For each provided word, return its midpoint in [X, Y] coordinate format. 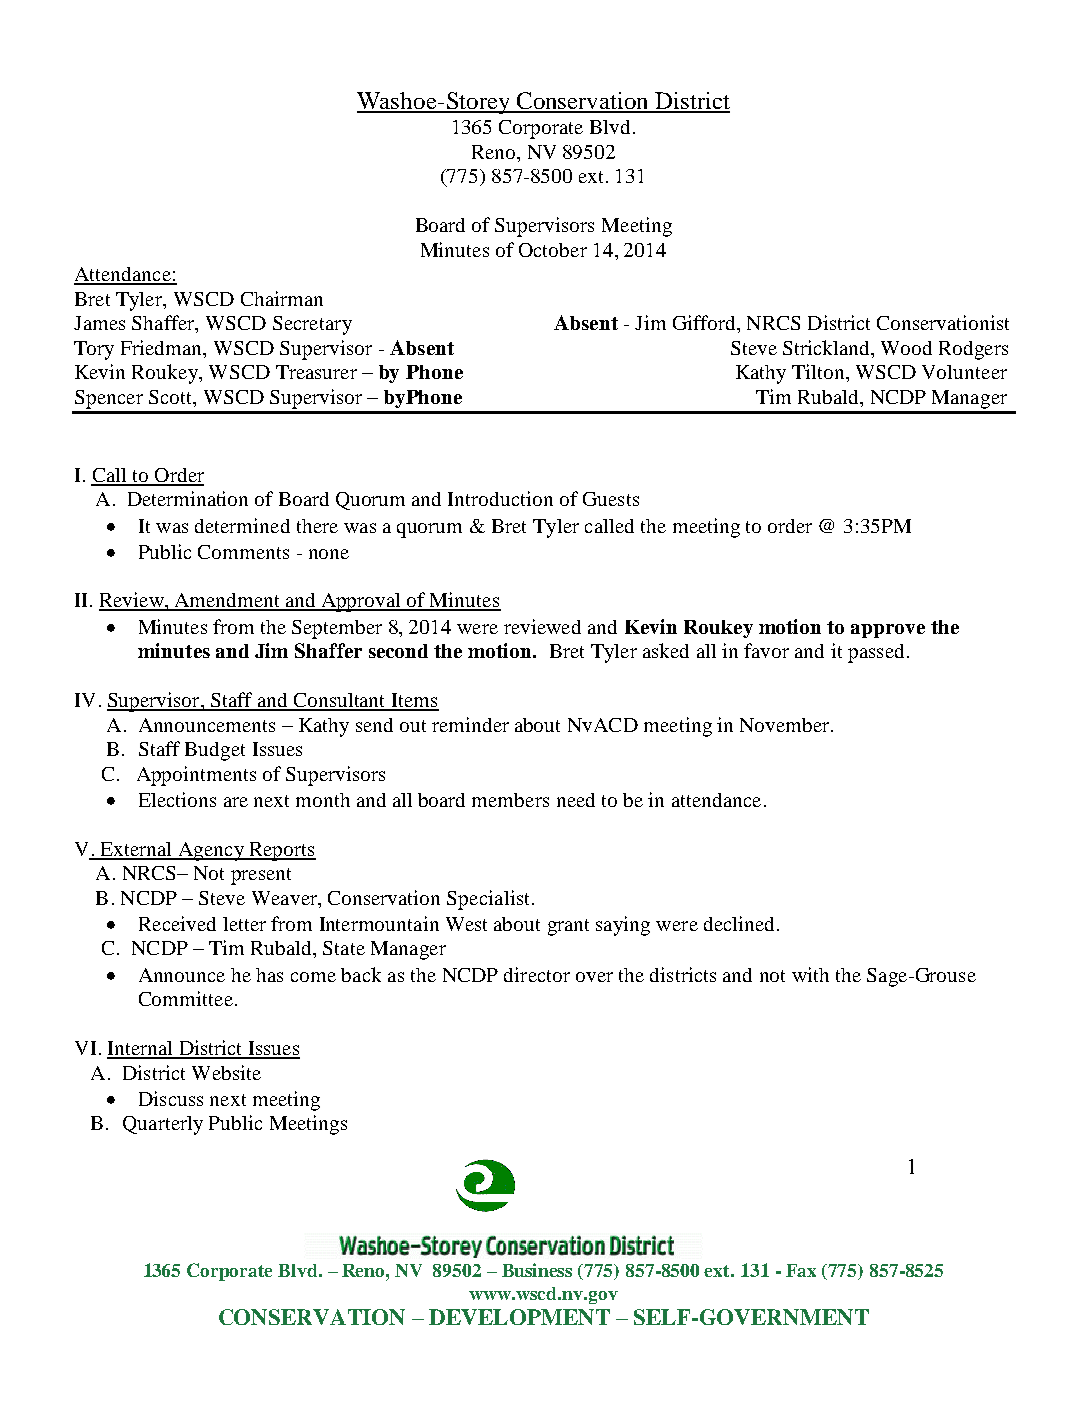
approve [888, 631]
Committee [186, 998]
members [510, 800]
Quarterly [163, 1125]
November [786, 725]
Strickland [827, 347]
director [537, 974]
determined [242, 525]
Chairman [282, 298]
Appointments [196, 776]
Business [537, 1270]
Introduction [500, 498]
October [553, 250]
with [810, 974]
